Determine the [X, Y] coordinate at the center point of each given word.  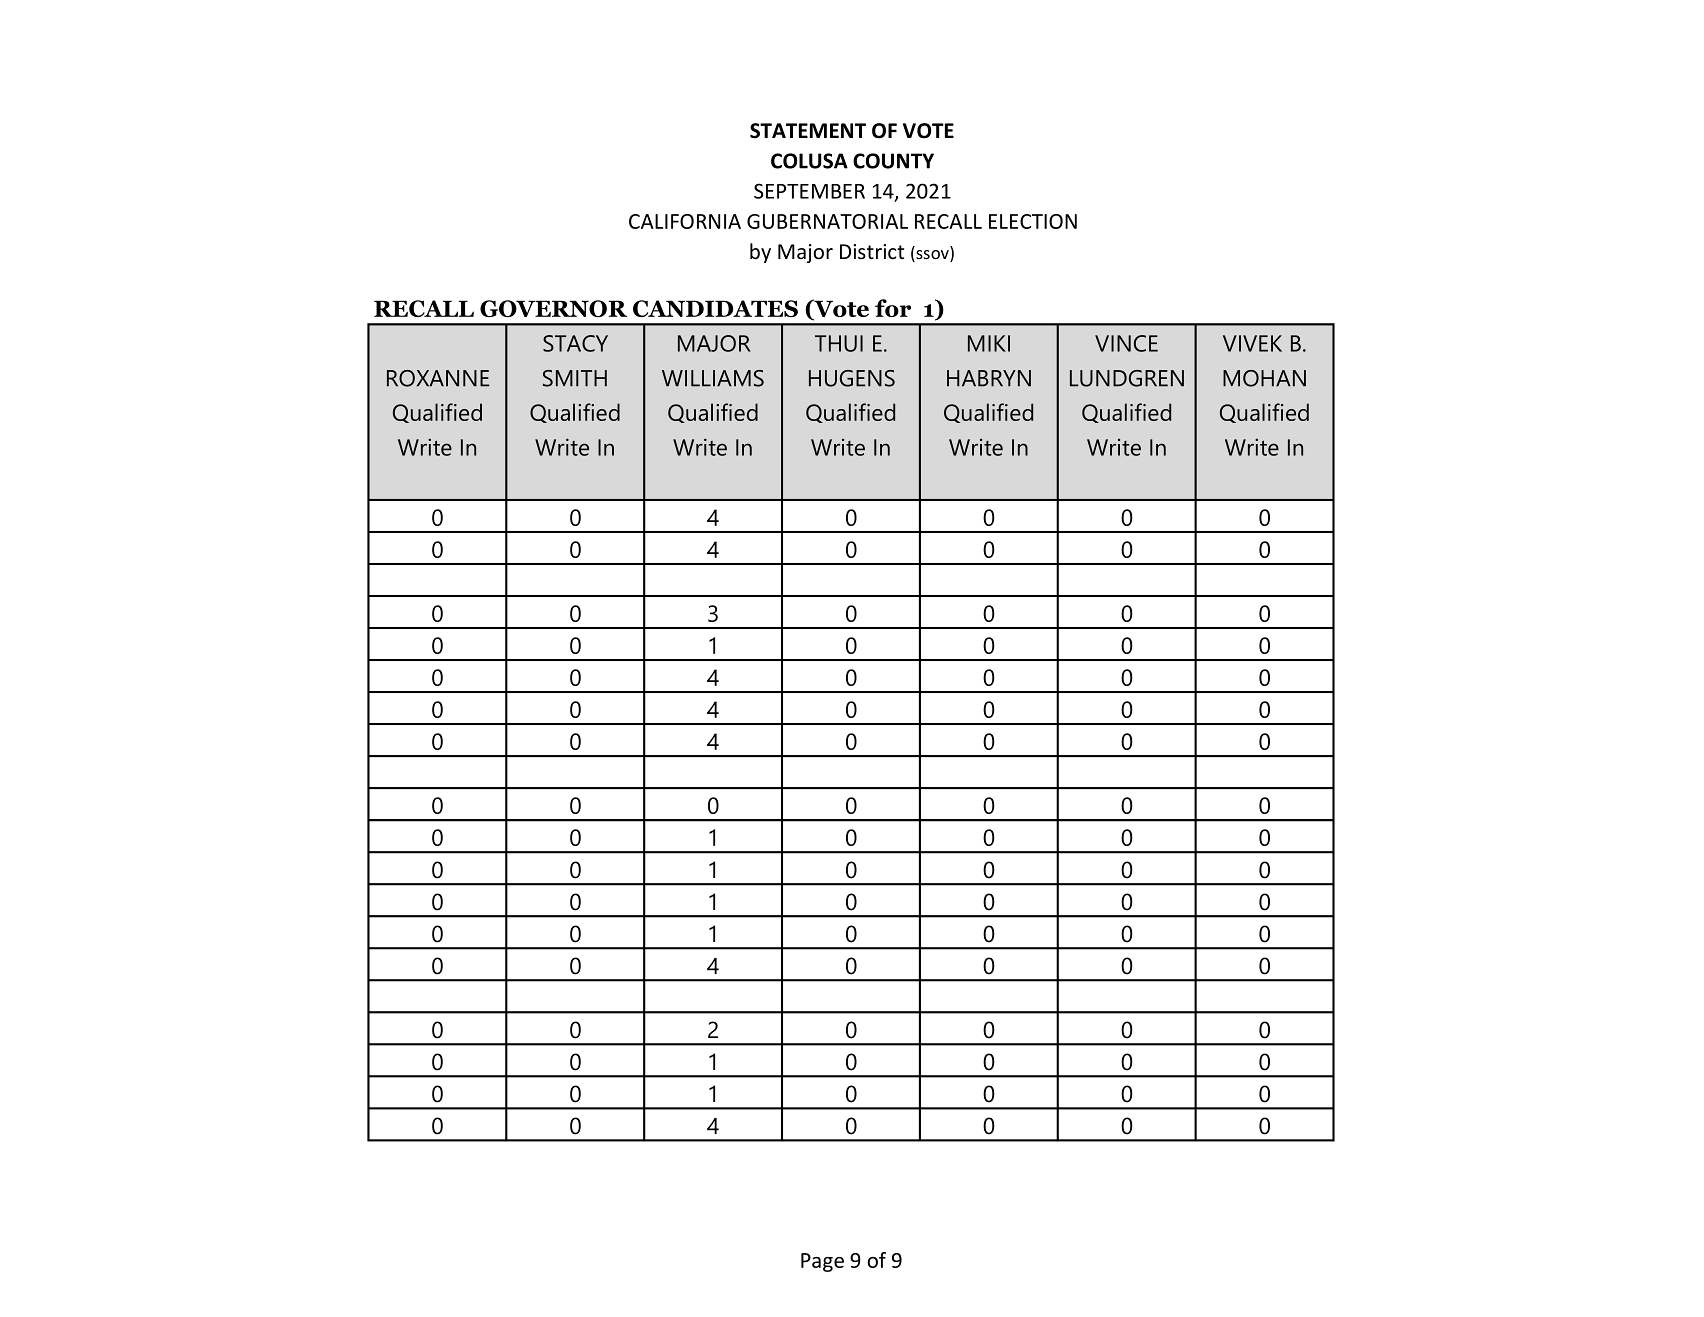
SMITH [575, 378]
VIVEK [1252, 343]
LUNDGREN [1127, 378]
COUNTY [893, 161]
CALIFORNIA [685, 221]
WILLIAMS [713, 378]
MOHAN [1264, 378]
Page [822, 1262]
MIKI [989, 343]
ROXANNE [438, 378]
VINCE [1126, 343]
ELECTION [1033, 221]
